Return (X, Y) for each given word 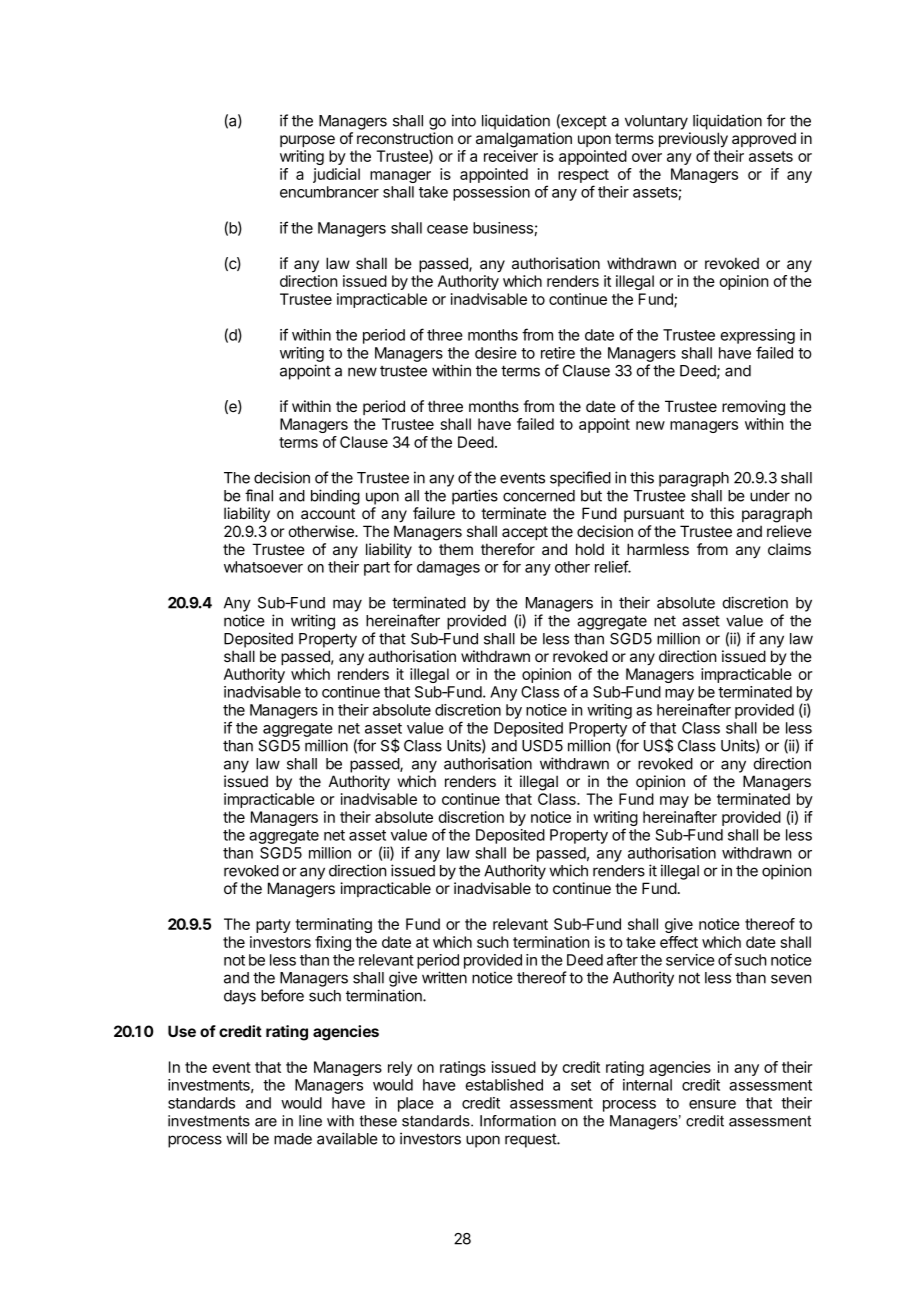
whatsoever (263, 567)
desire (496, 353)
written (444, 977)
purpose (307, 141)
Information (518, 1121)
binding (335, 497)
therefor (508, 549)
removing (753, 408)
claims (789, 549)
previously (693, 139)
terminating (333, 925)
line (310, 1121)
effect (679, 942)
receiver (511, 156)
